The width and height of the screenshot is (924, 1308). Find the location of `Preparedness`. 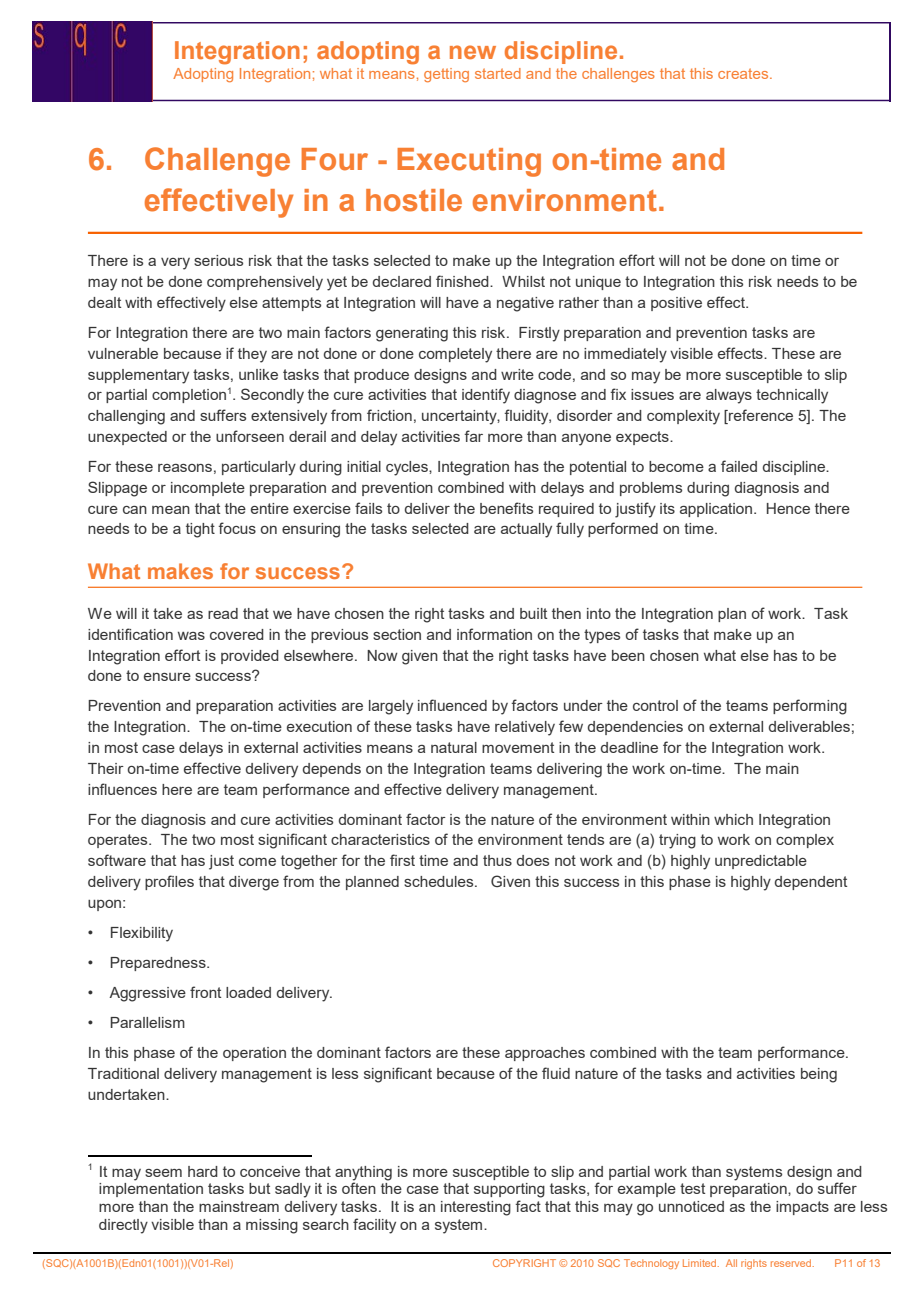

Preparedness is located at coordinates (159, 964).
